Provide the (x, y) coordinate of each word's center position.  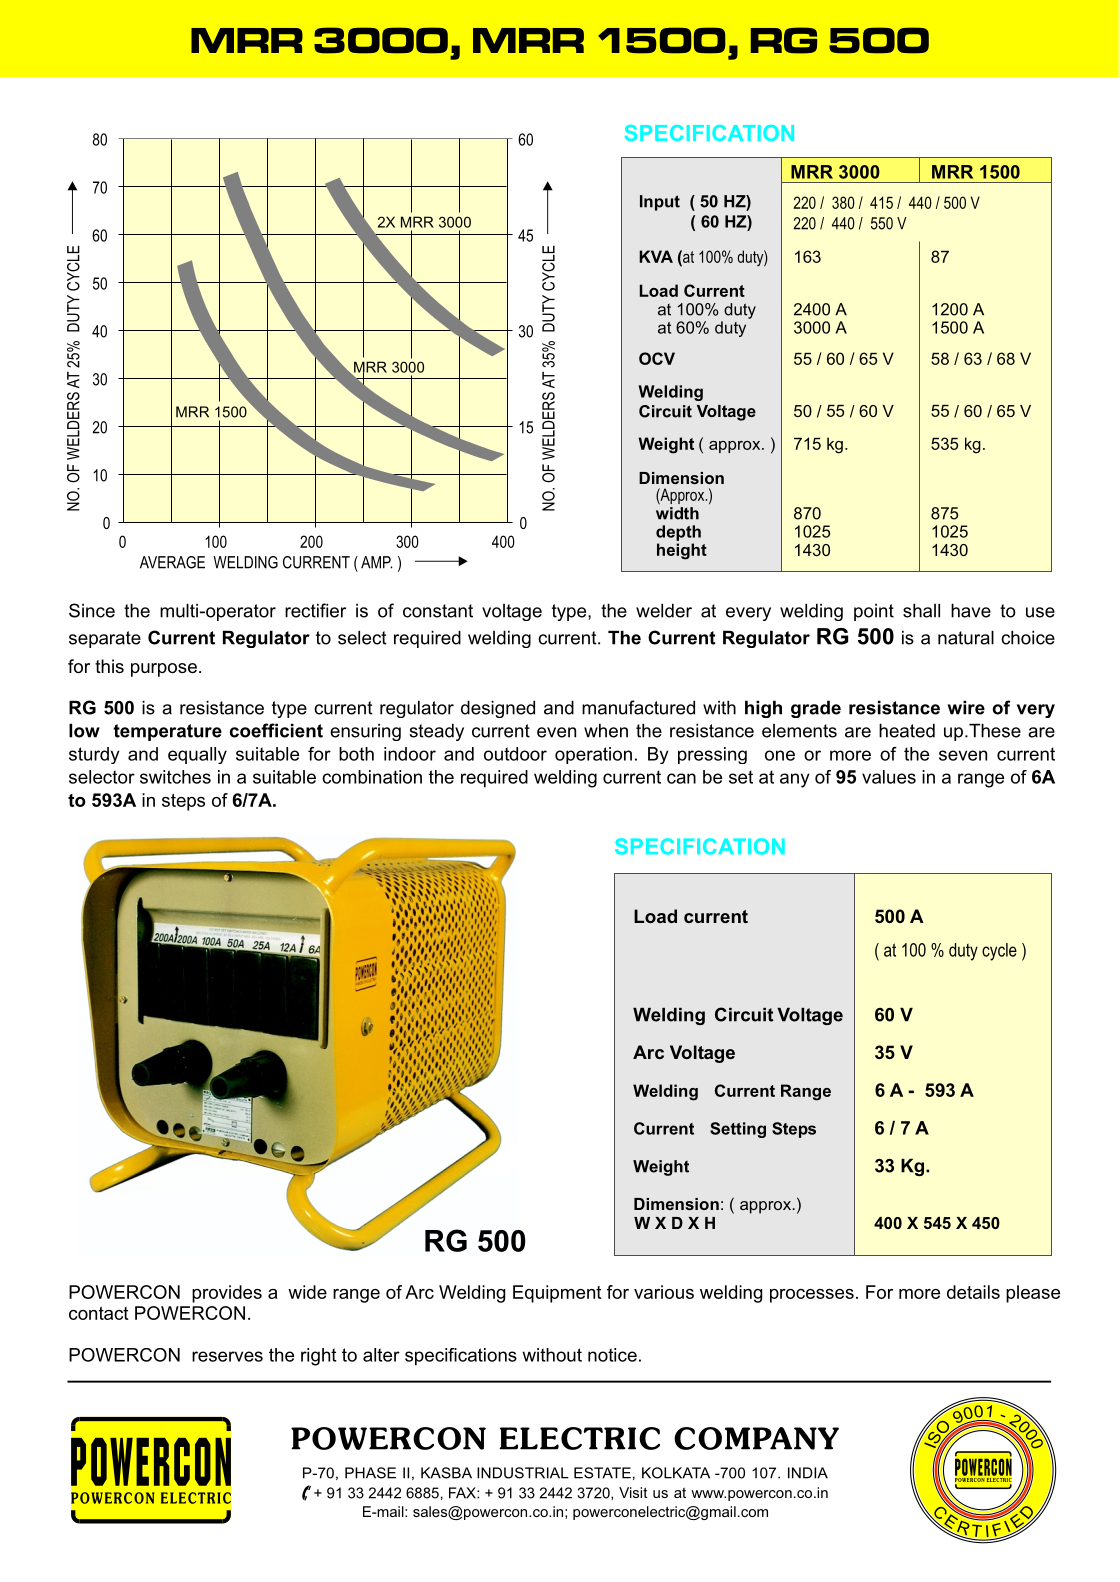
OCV (657, 358)
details (973, 1292)
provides (227, 1294)
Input (660, 203)
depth (678, 533)
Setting (738, 1130)
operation (593, 755)
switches (175, 777)
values (889, 777)
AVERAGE (172, 562)
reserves (227, 1356)
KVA (656, 256)
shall (921, 610)
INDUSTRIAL (523, 1473)
